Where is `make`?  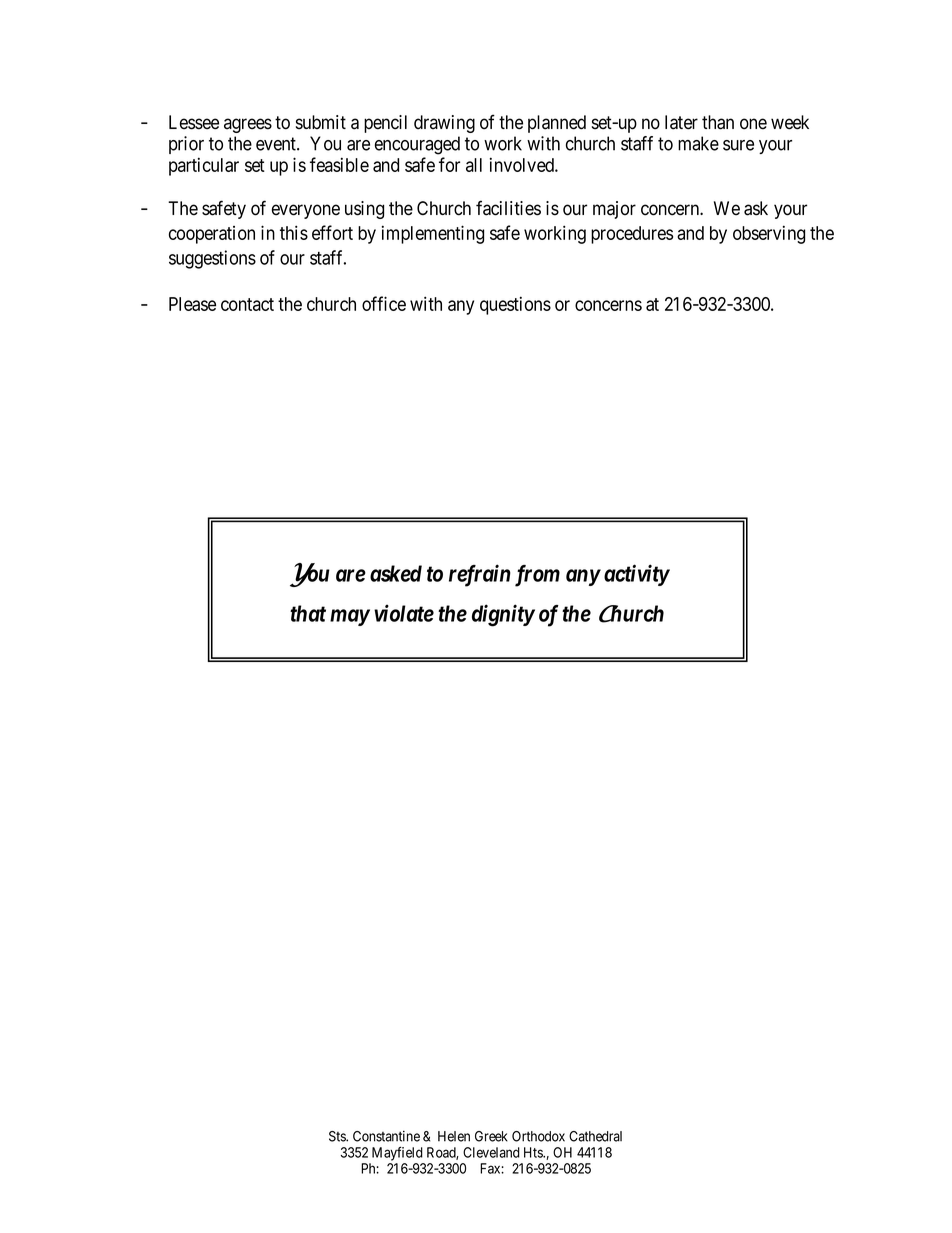 make is located at coordinates (698, 143).
